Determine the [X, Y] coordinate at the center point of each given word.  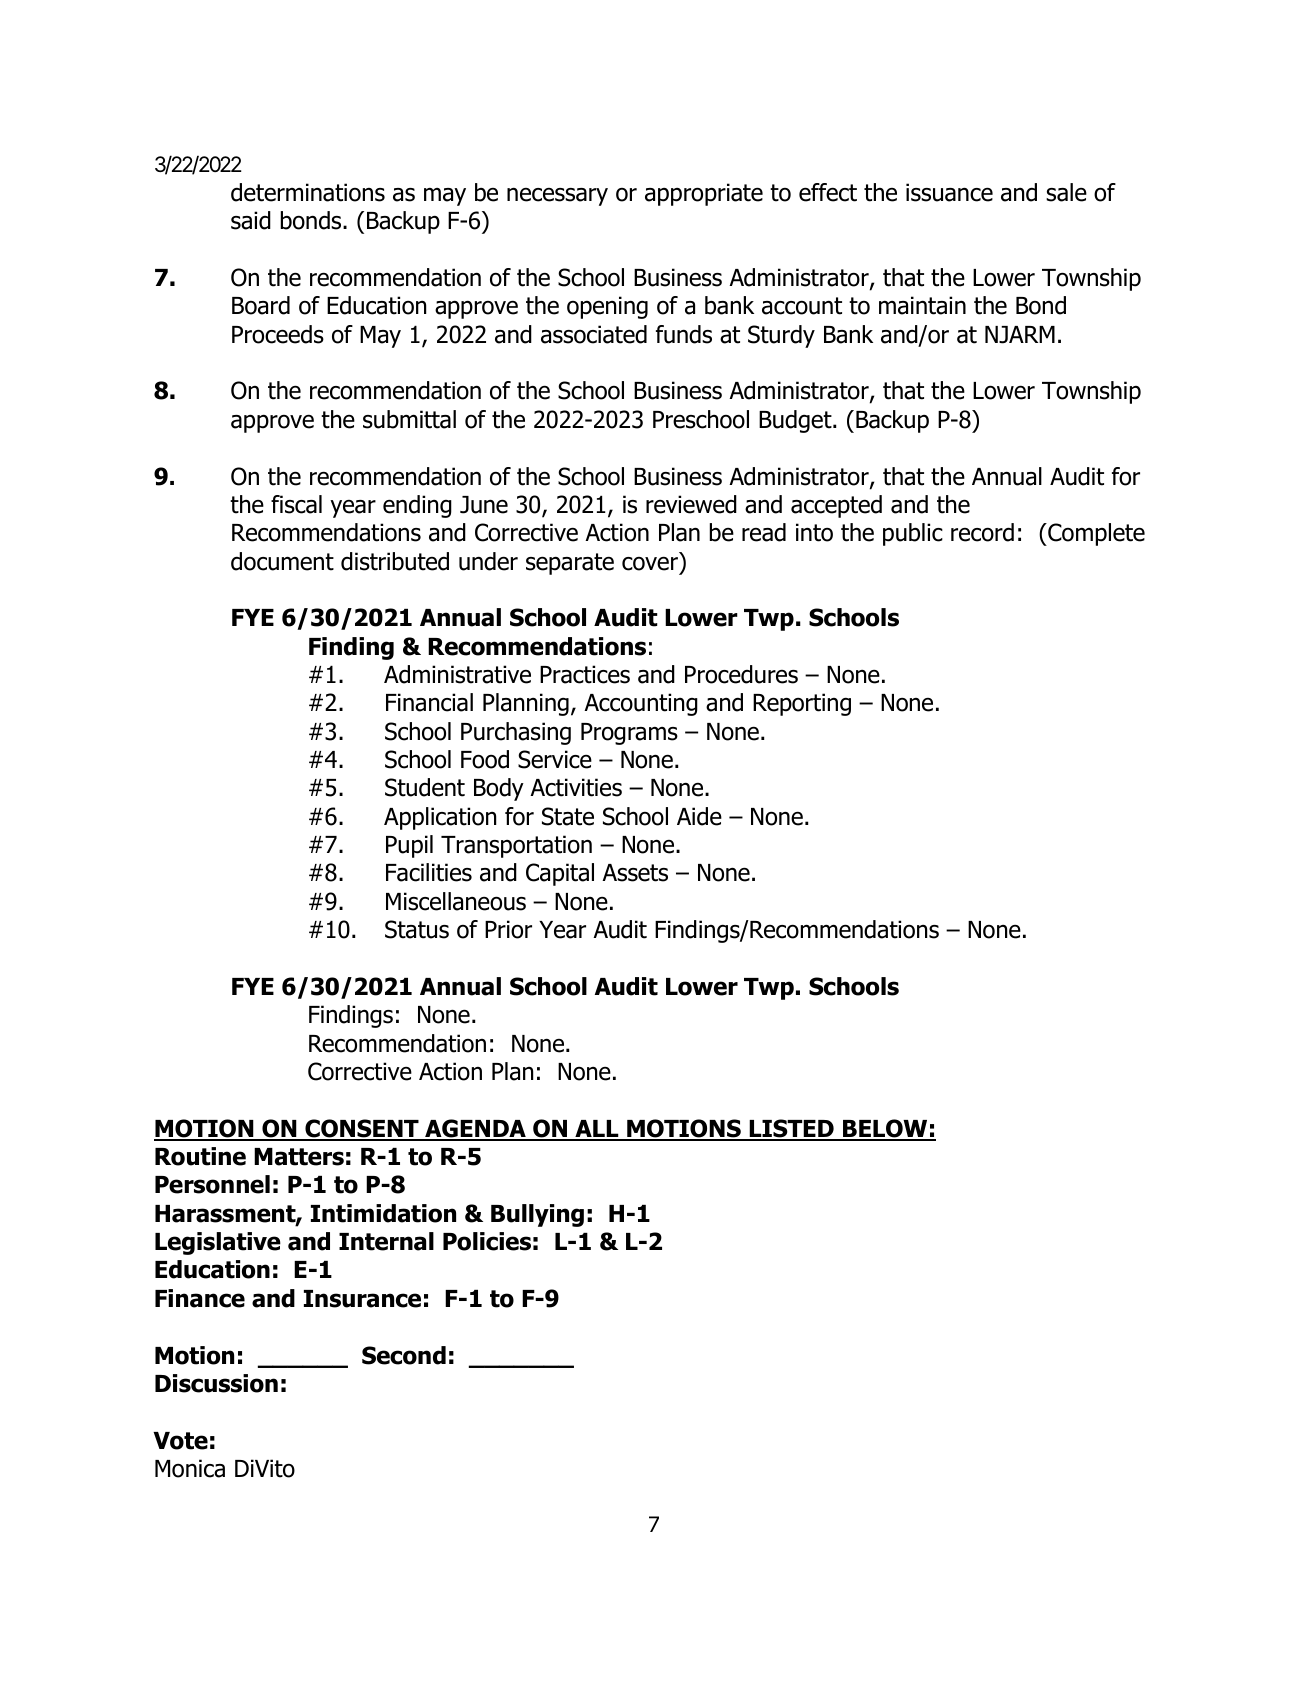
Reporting [802, 704]
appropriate [704, 194]
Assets [635, 873]
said [251, 220]
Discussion [216, 1383]
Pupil [409, 846]
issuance [949, 192]
